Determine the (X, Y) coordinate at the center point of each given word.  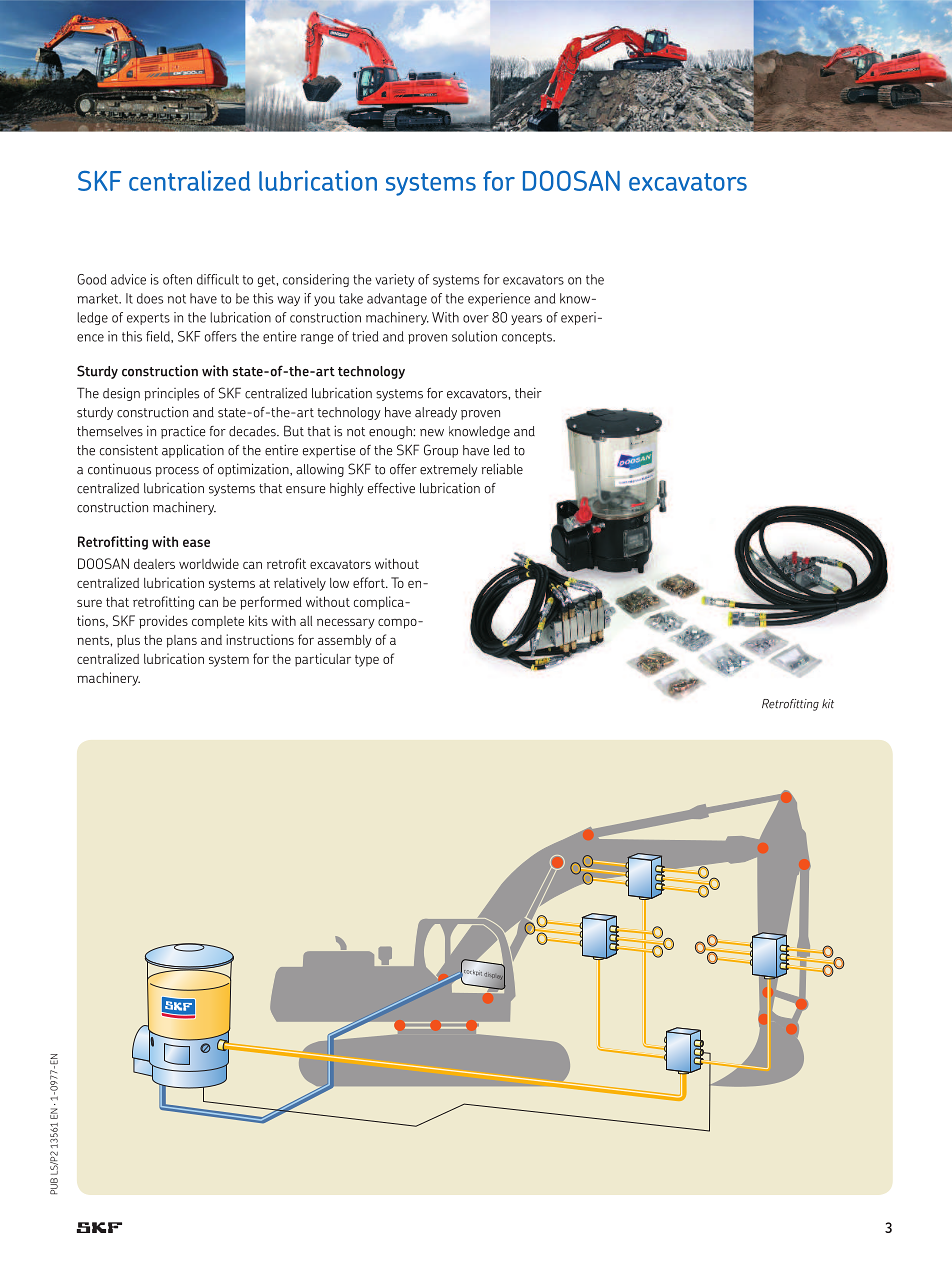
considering (316, 280)
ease (196, 543)
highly (347, 489)
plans (182, 641)
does (150, 298)
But (294, 431)
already (436, 413)
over (476, 319)
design (121, 394)
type (367, 661)
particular (323, 660)
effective (391, 488)
